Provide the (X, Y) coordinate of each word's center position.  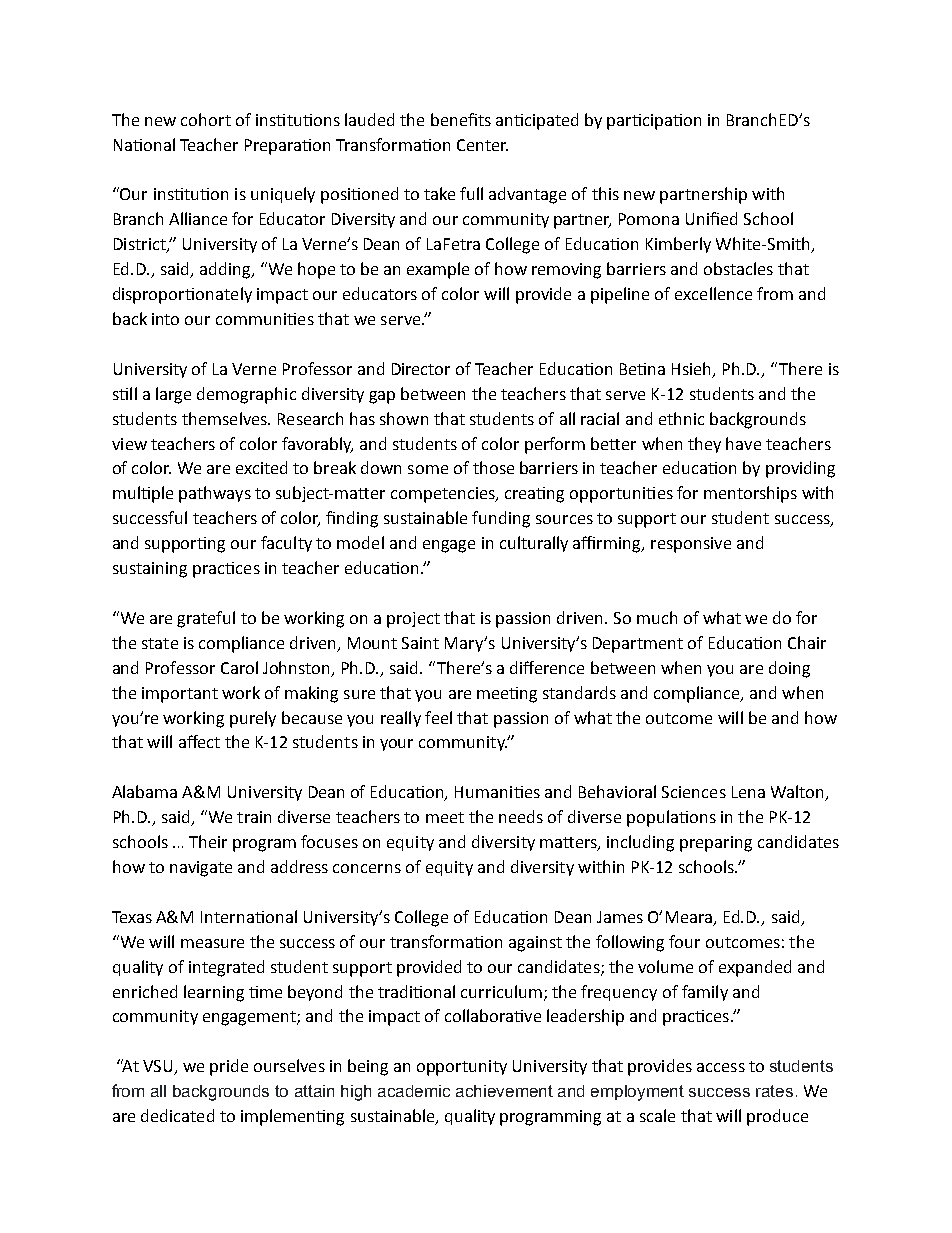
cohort (206, 119)
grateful (206, 619)
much (657, 617)
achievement (504, 1091)
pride (229, 1067)
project (413, 620)
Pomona (649, 219)
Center (482, 145)
